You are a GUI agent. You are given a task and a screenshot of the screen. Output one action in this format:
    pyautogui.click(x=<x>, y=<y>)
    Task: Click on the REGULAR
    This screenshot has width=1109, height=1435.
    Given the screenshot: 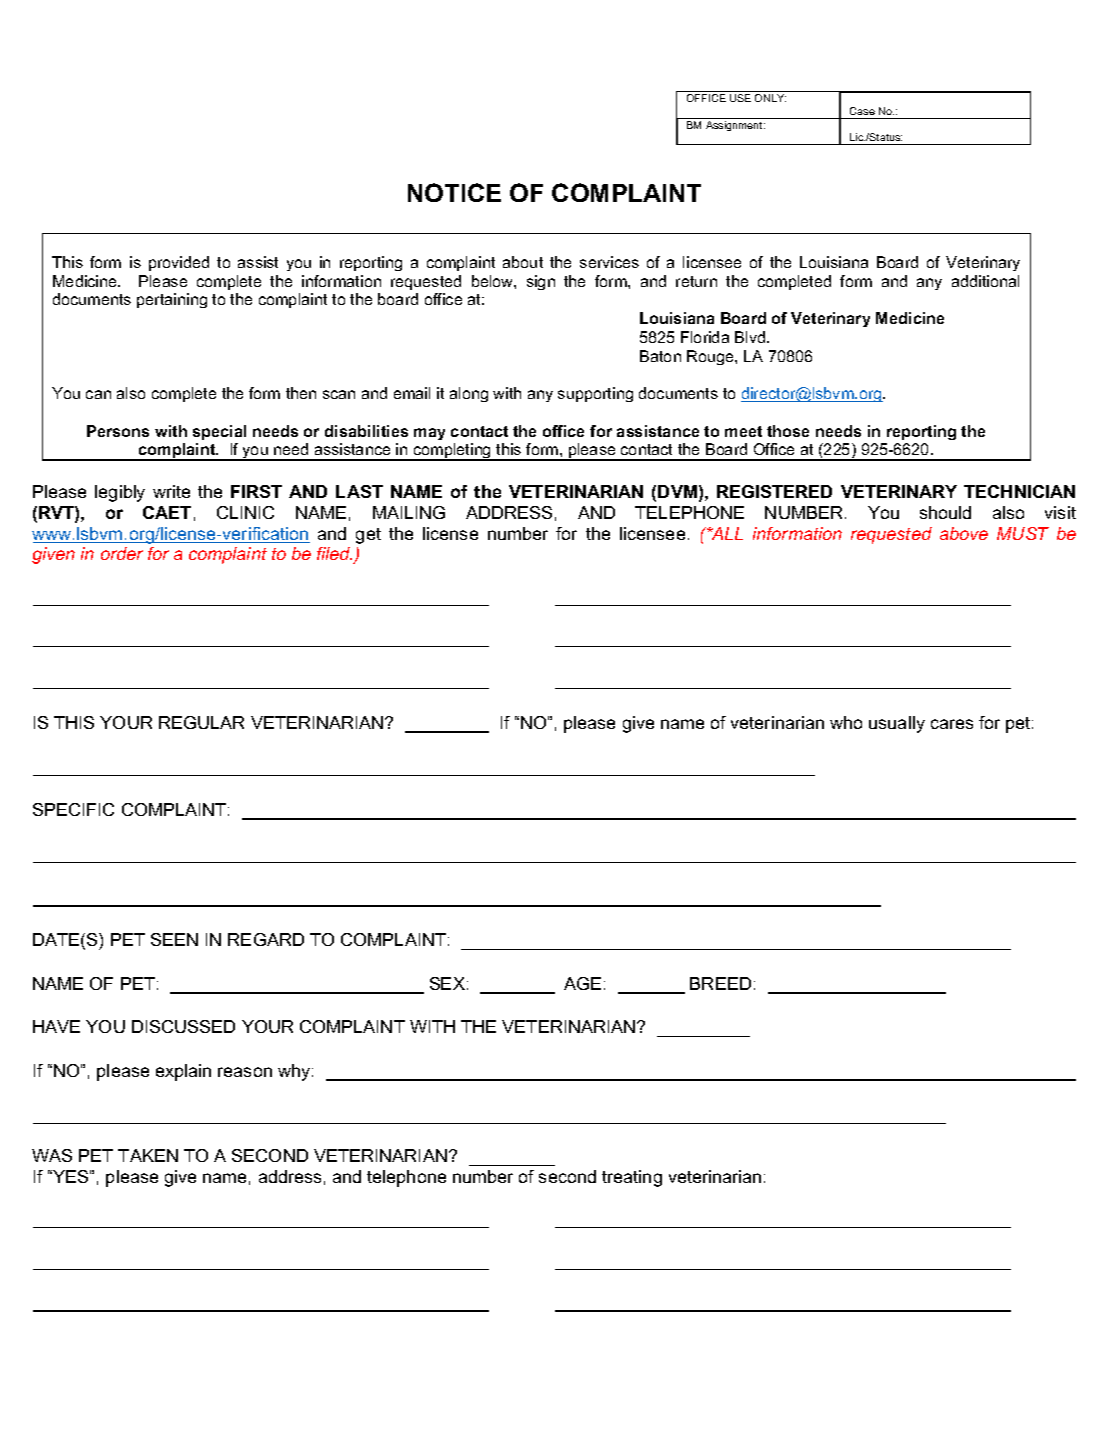 What is the action you would take?
    pyautogui.click(x=201, y=722)
